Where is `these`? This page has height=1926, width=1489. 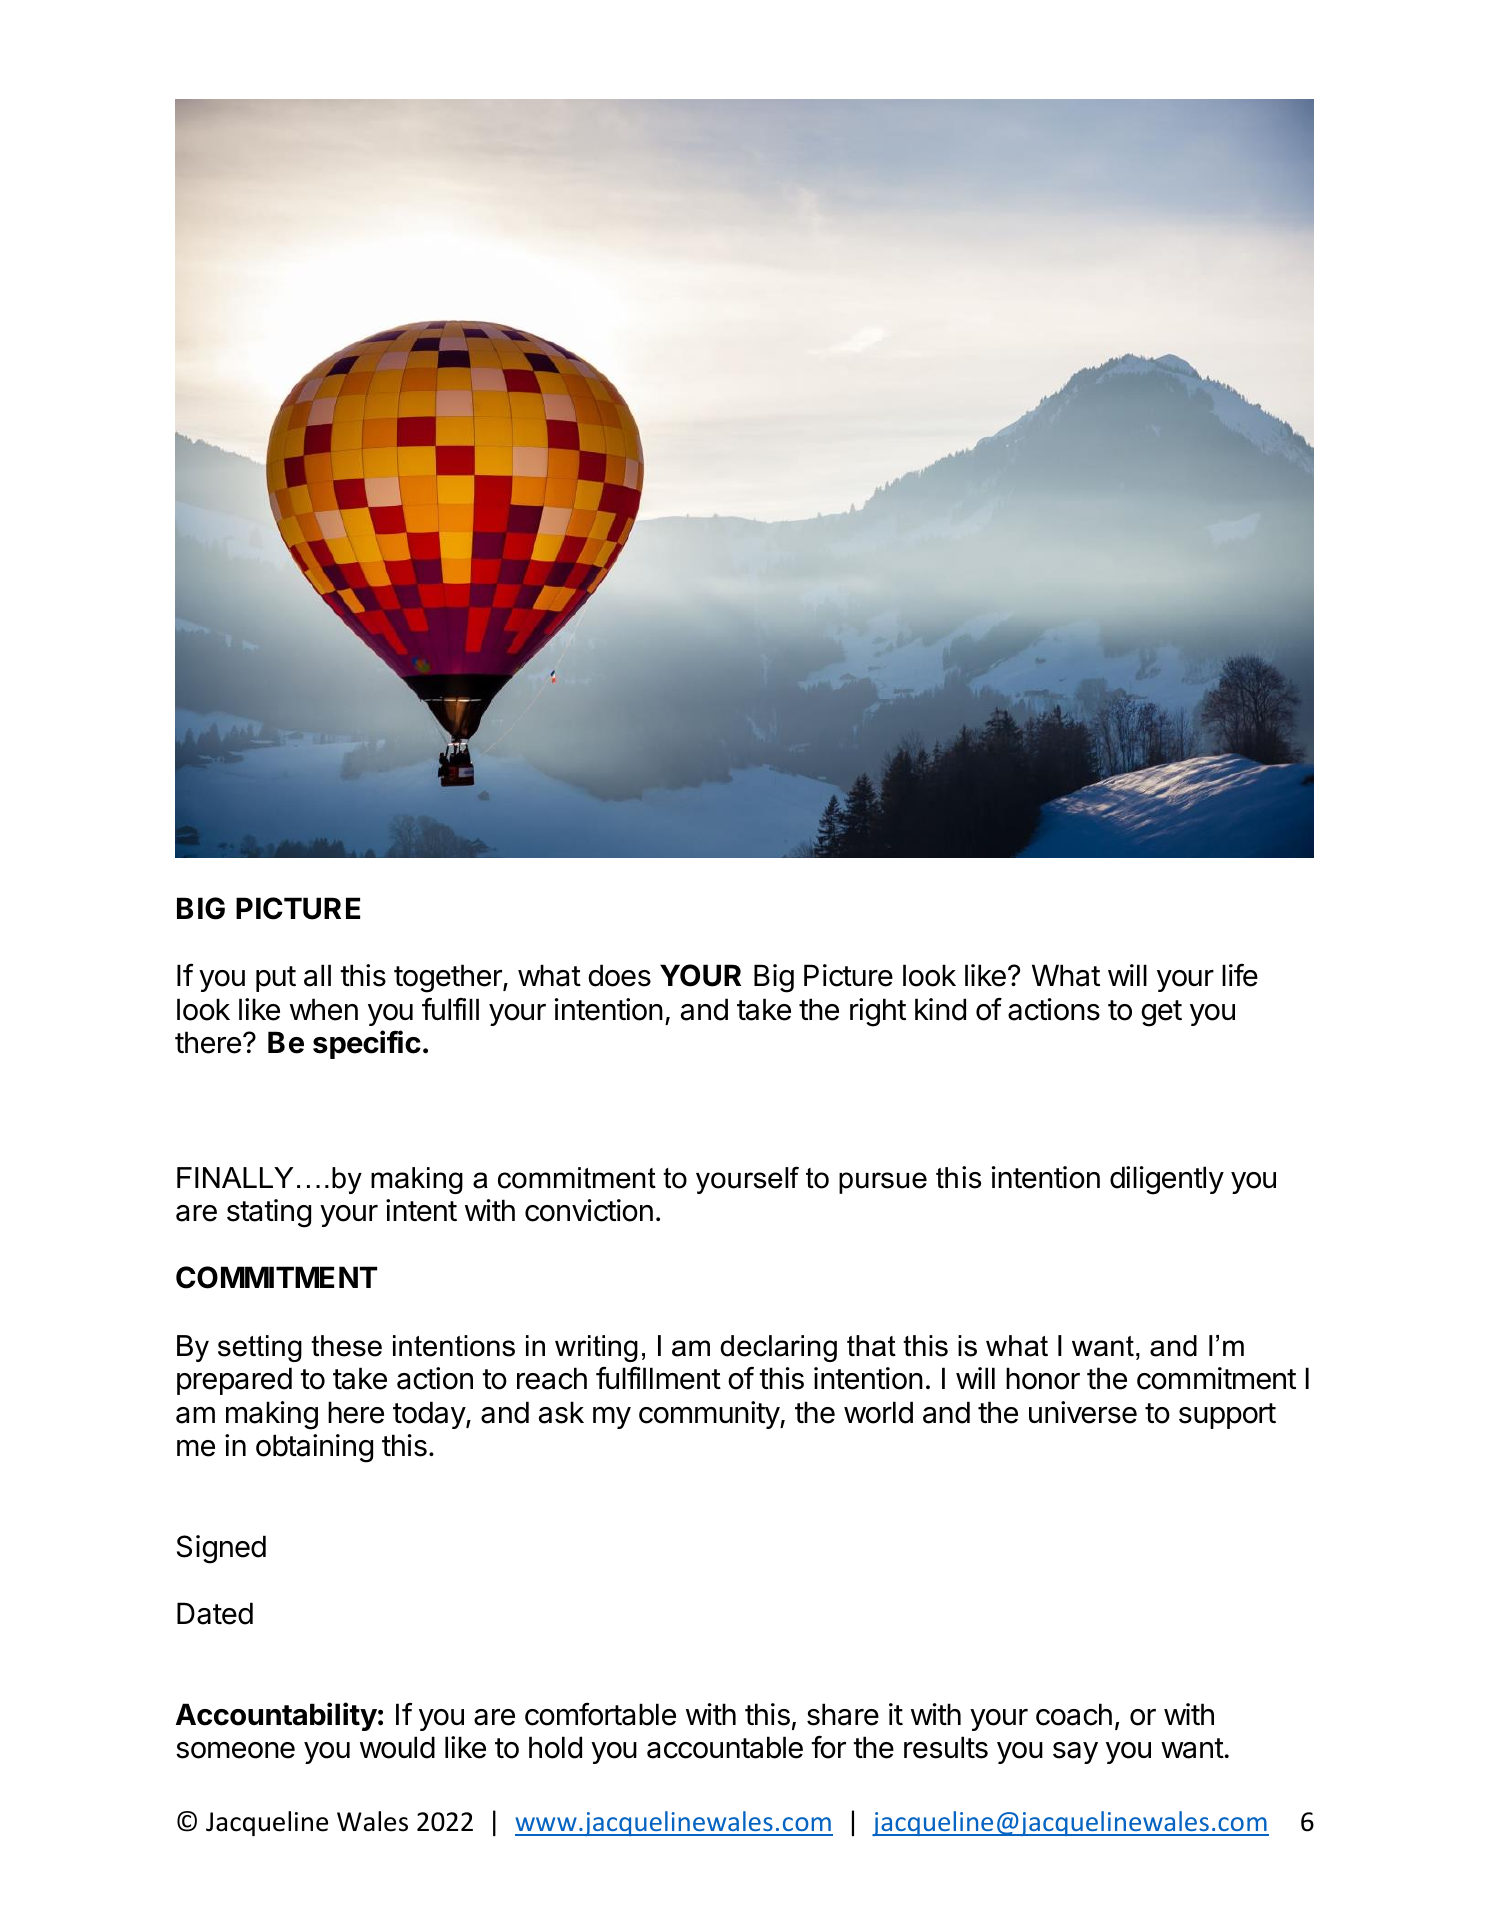
these is located at coordinates (346, 1346).
